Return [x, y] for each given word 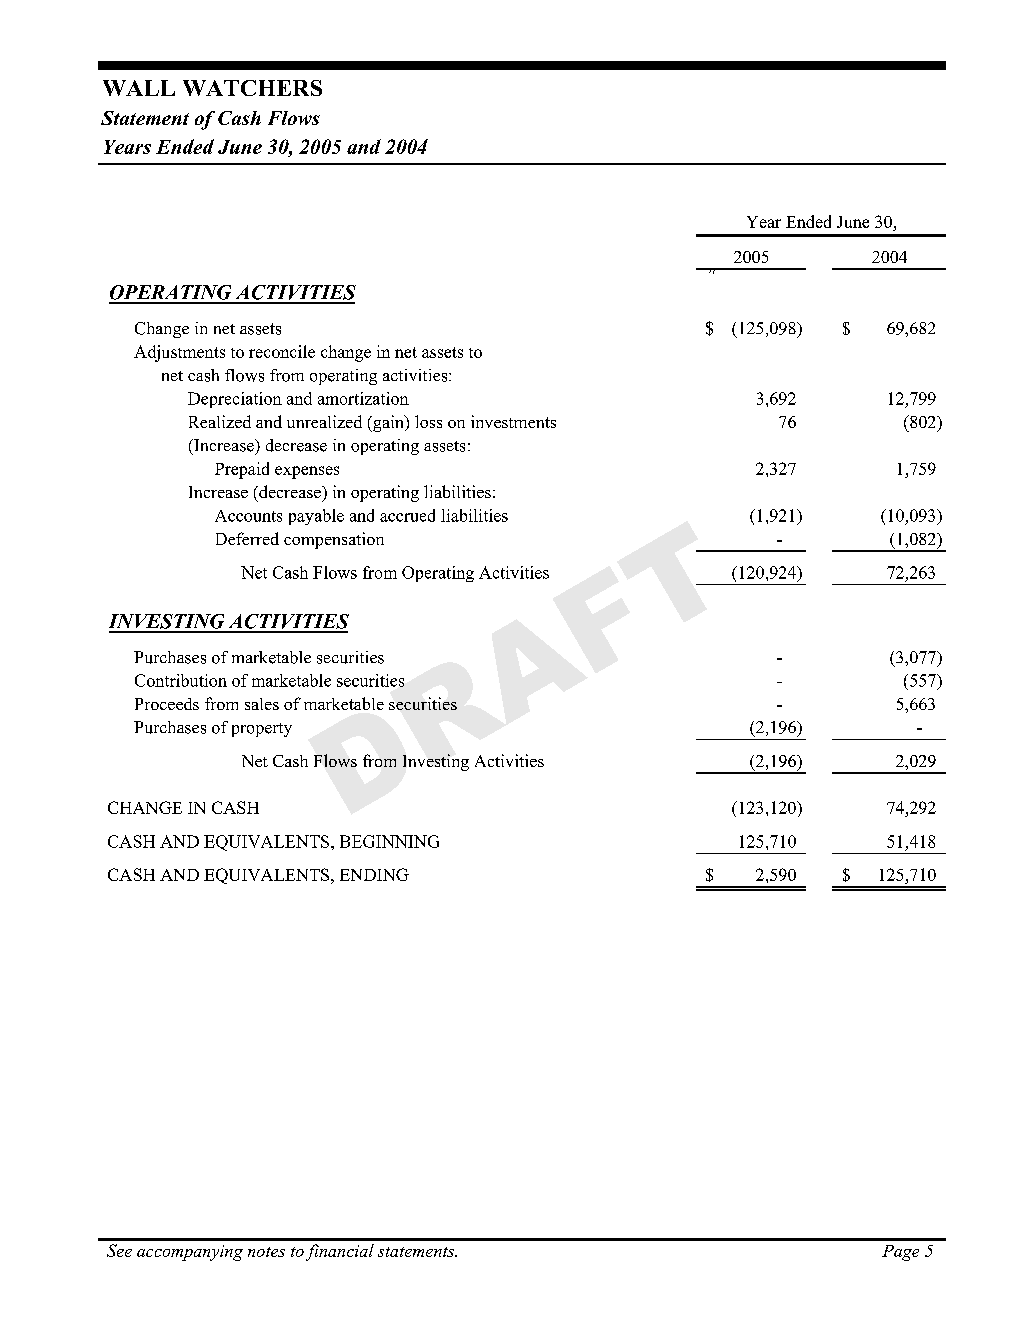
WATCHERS [252, 88]
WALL [139, 88]
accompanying [190, 1253]
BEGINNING [389, 841]
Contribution [181, 680]
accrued [407, 515]
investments [513, 421]
